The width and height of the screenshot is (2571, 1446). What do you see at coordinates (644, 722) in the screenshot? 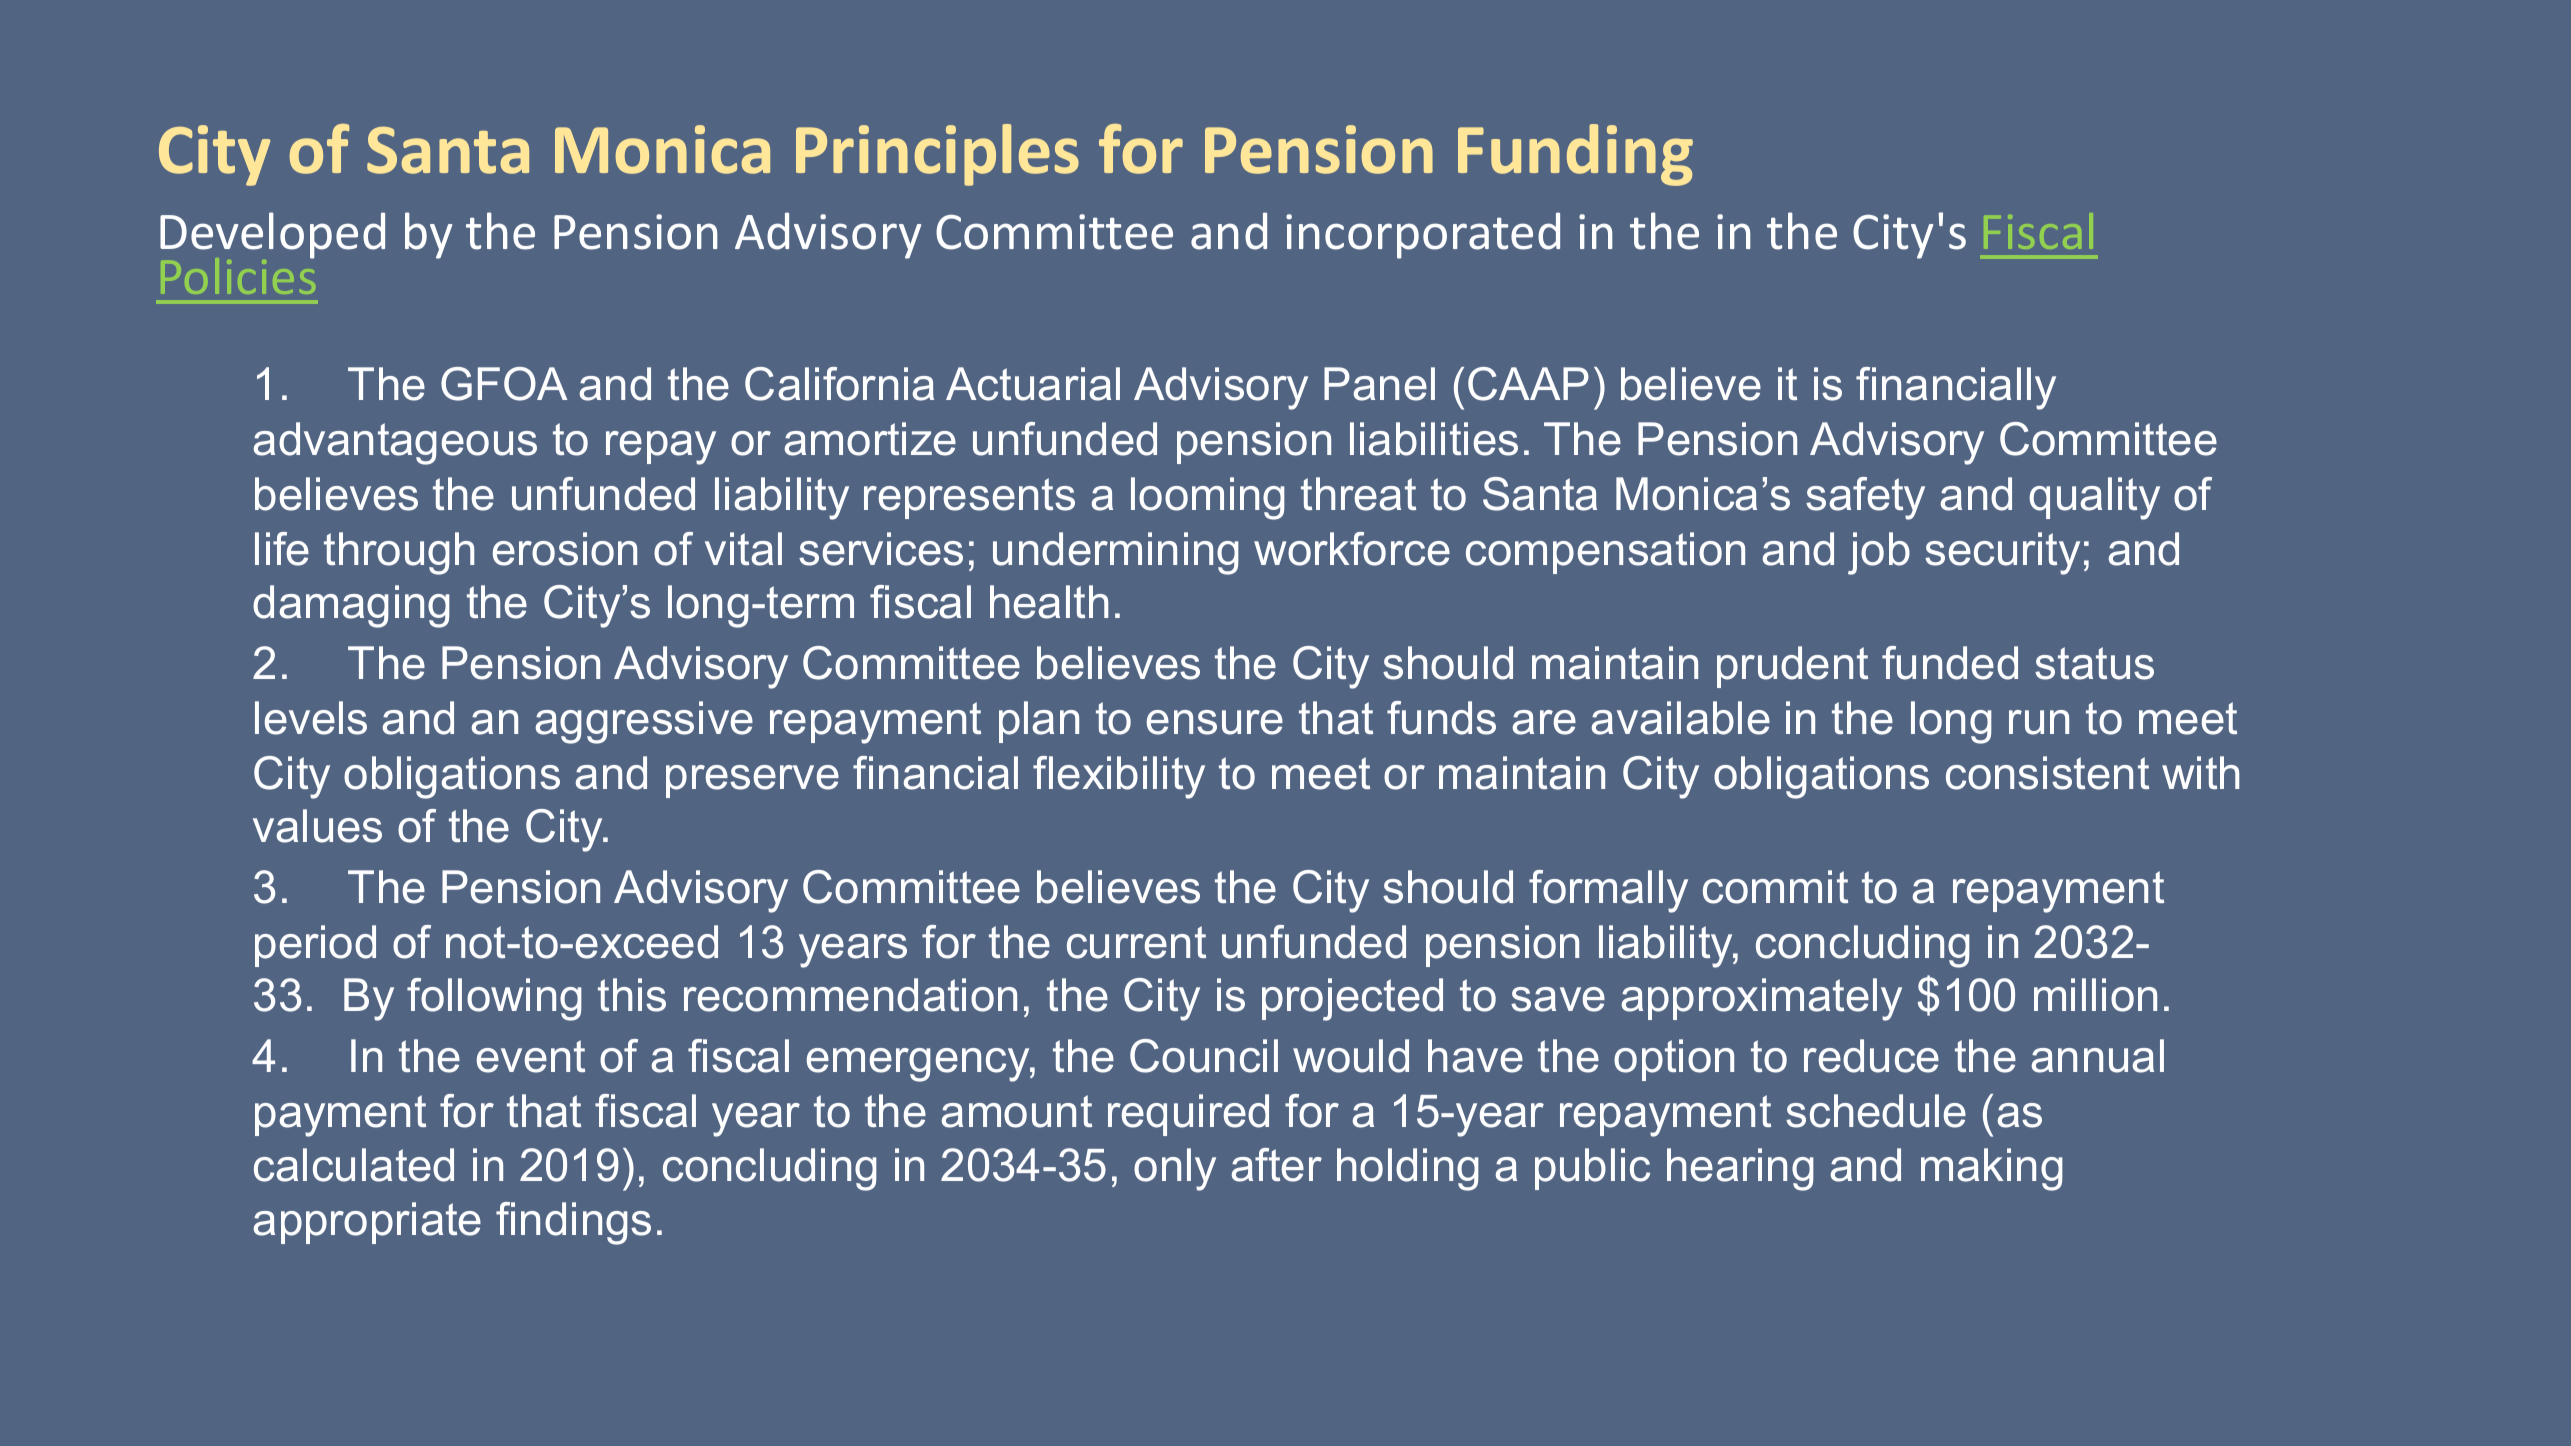
I see `aggressive` at bounding box center [644, 722].
